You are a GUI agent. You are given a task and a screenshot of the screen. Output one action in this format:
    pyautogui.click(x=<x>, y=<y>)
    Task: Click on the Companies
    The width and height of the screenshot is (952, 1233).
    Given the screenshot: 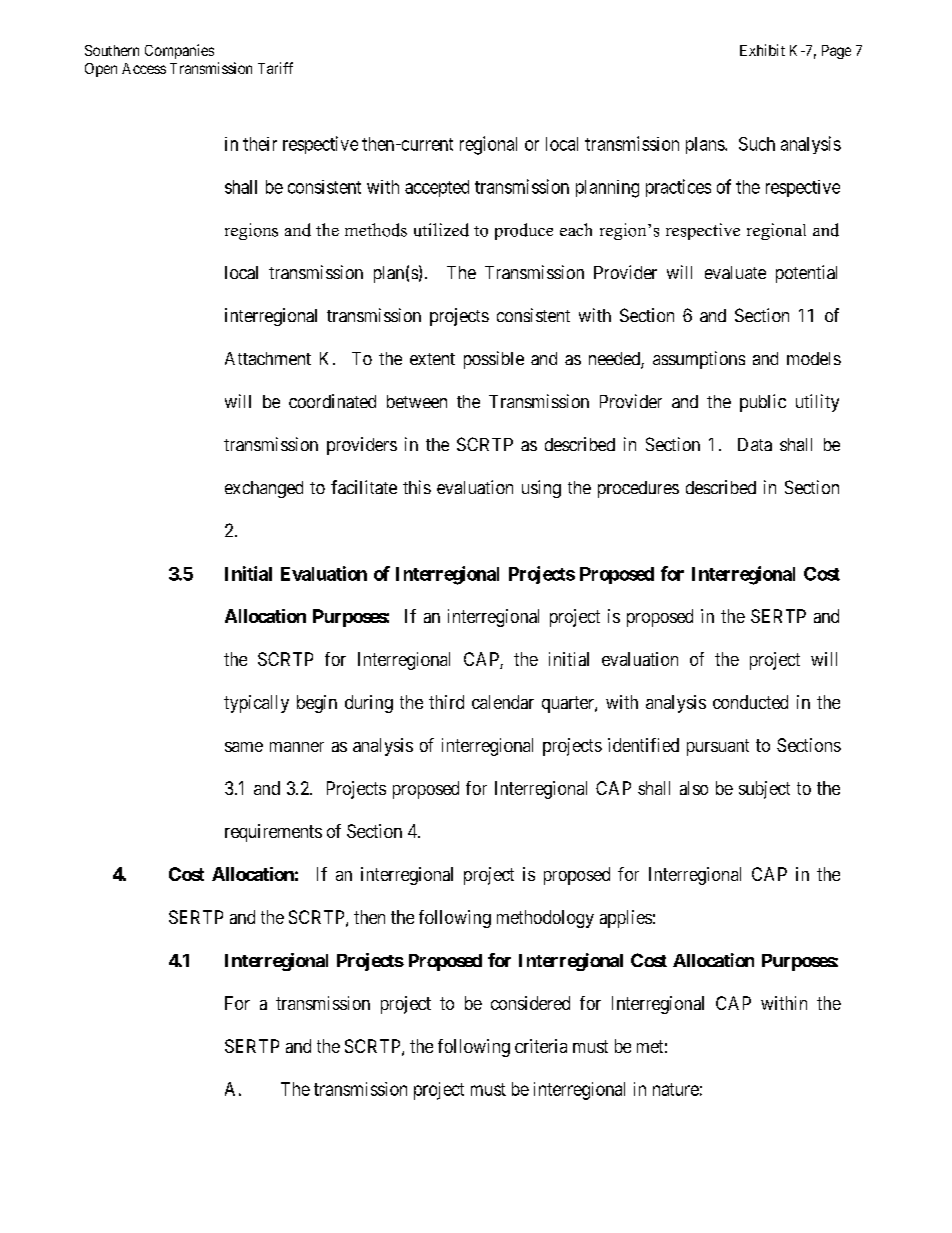 What is the action you would take?
    pyautogui.click(x=179, y=51)
